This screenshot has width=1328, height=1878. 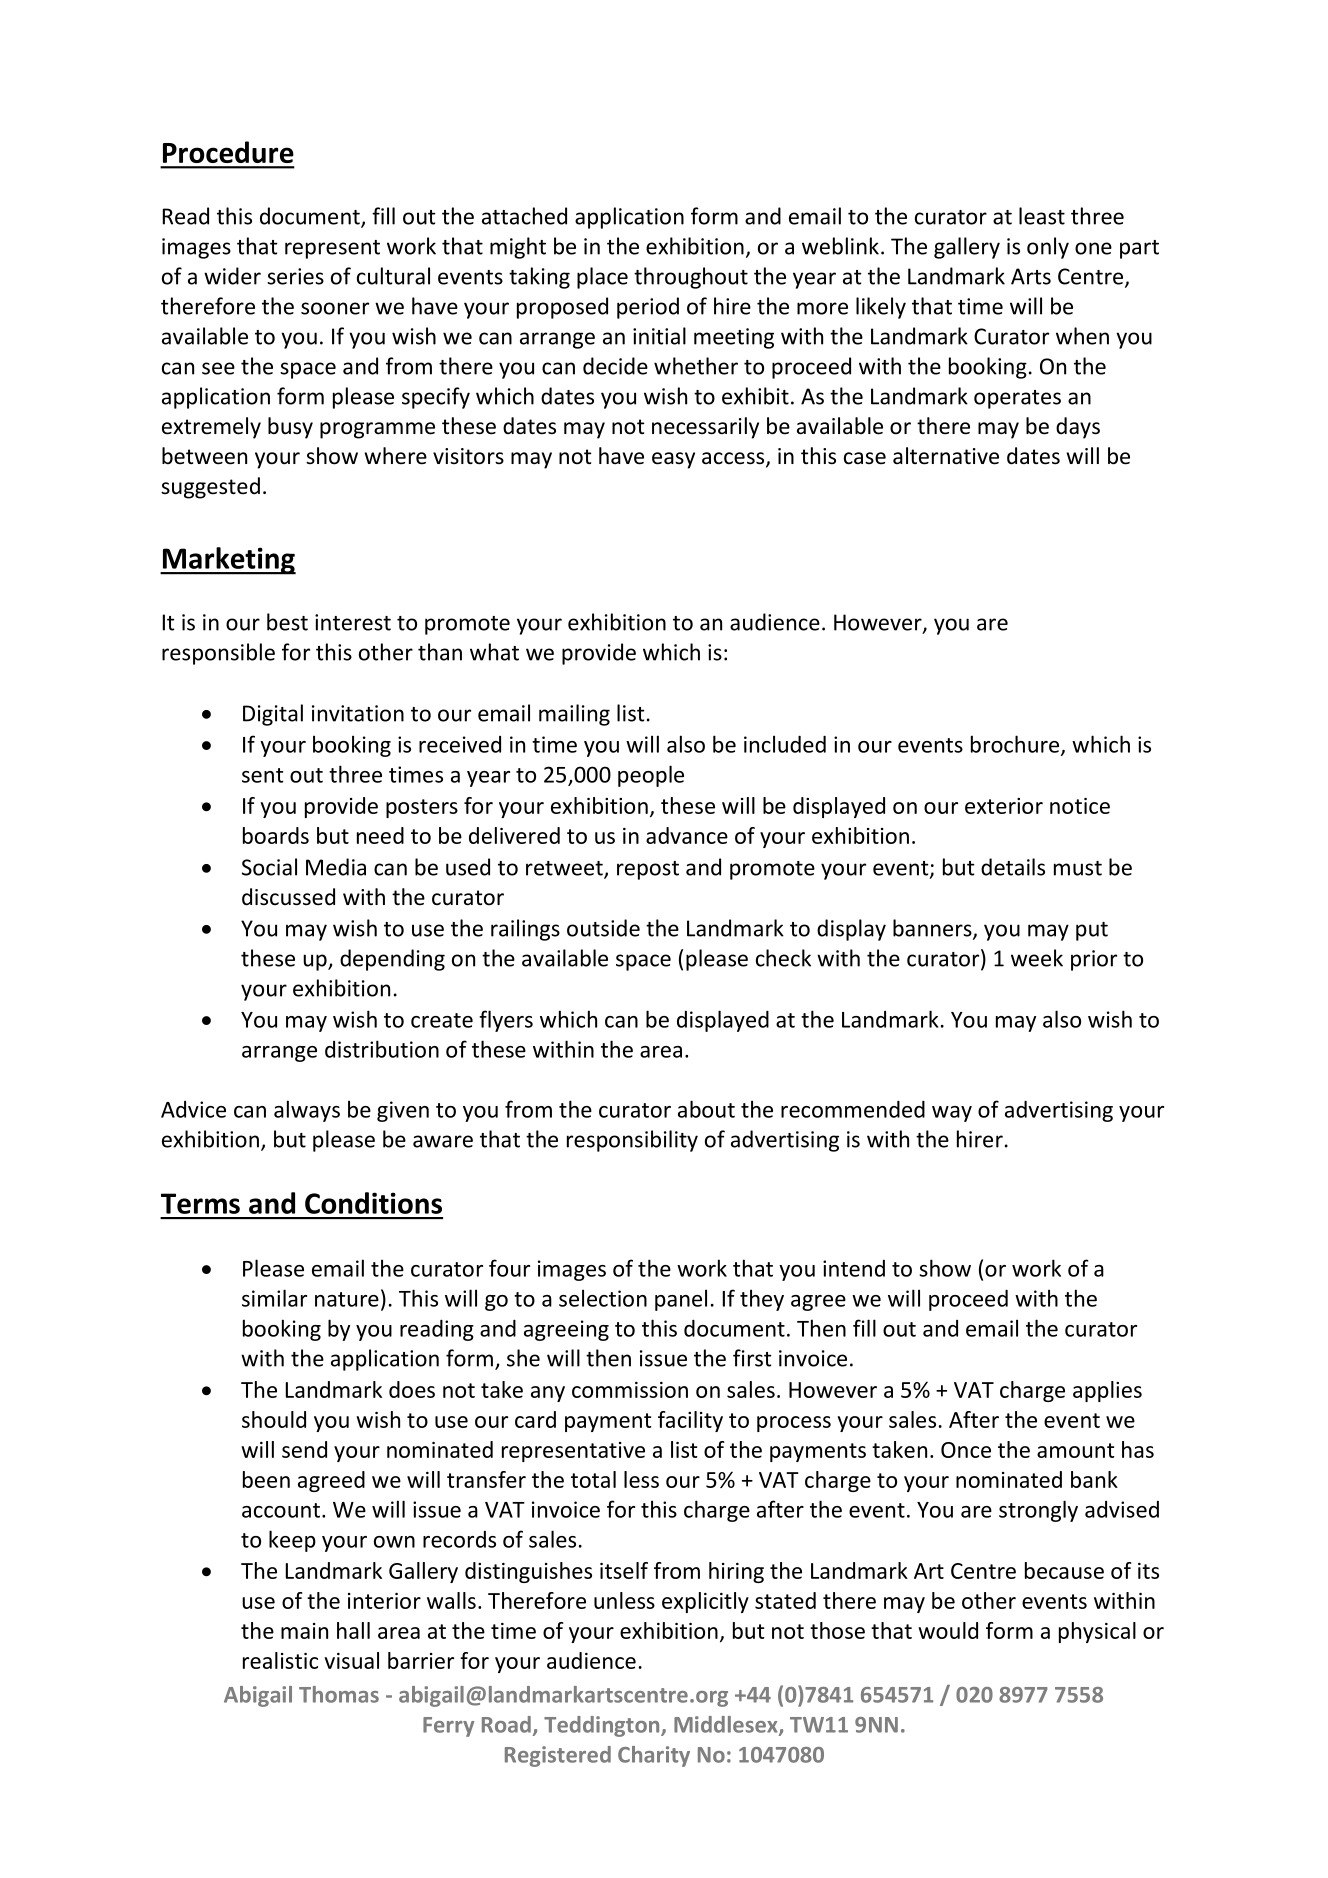 What do you see at coordinates (392, 960) in the screenshot?
I see `depending` at bounding box center [392, 960].
